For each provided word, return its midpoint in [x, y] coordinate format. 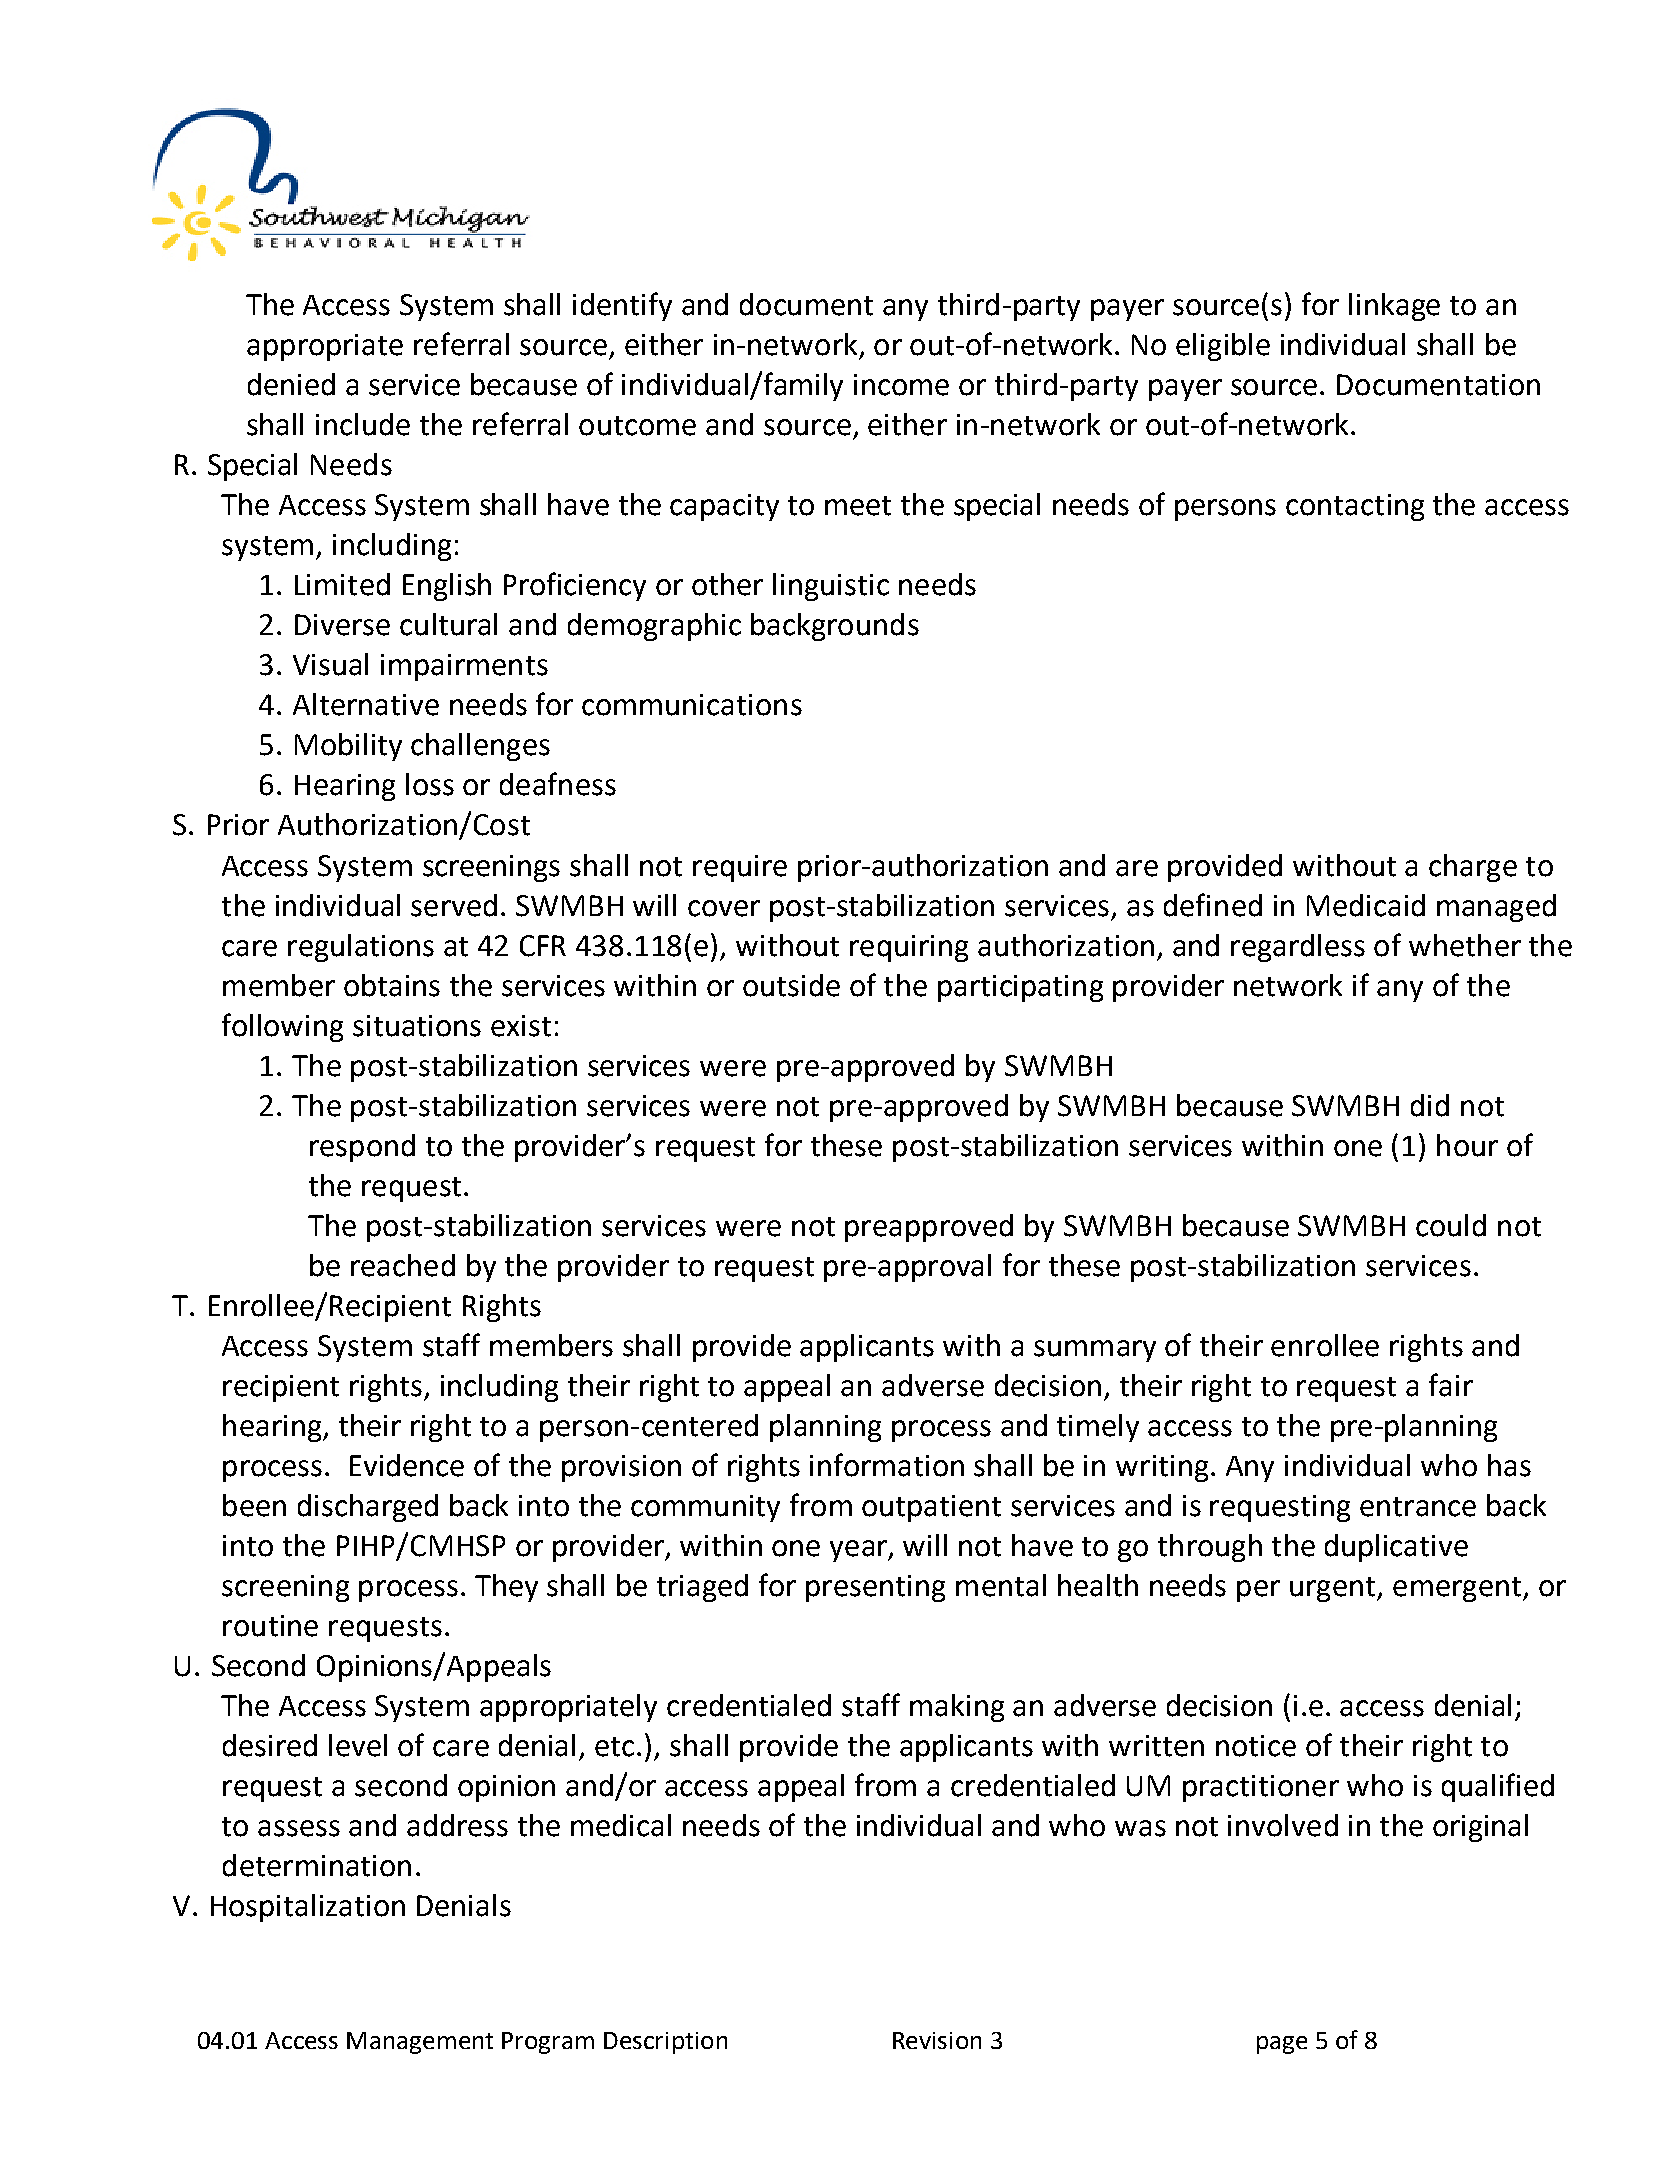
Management [420, 2043]
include [363, 424]
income [901, 385]
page [1282, 2045]
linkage [1394, 307]
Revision [937, 2040]
